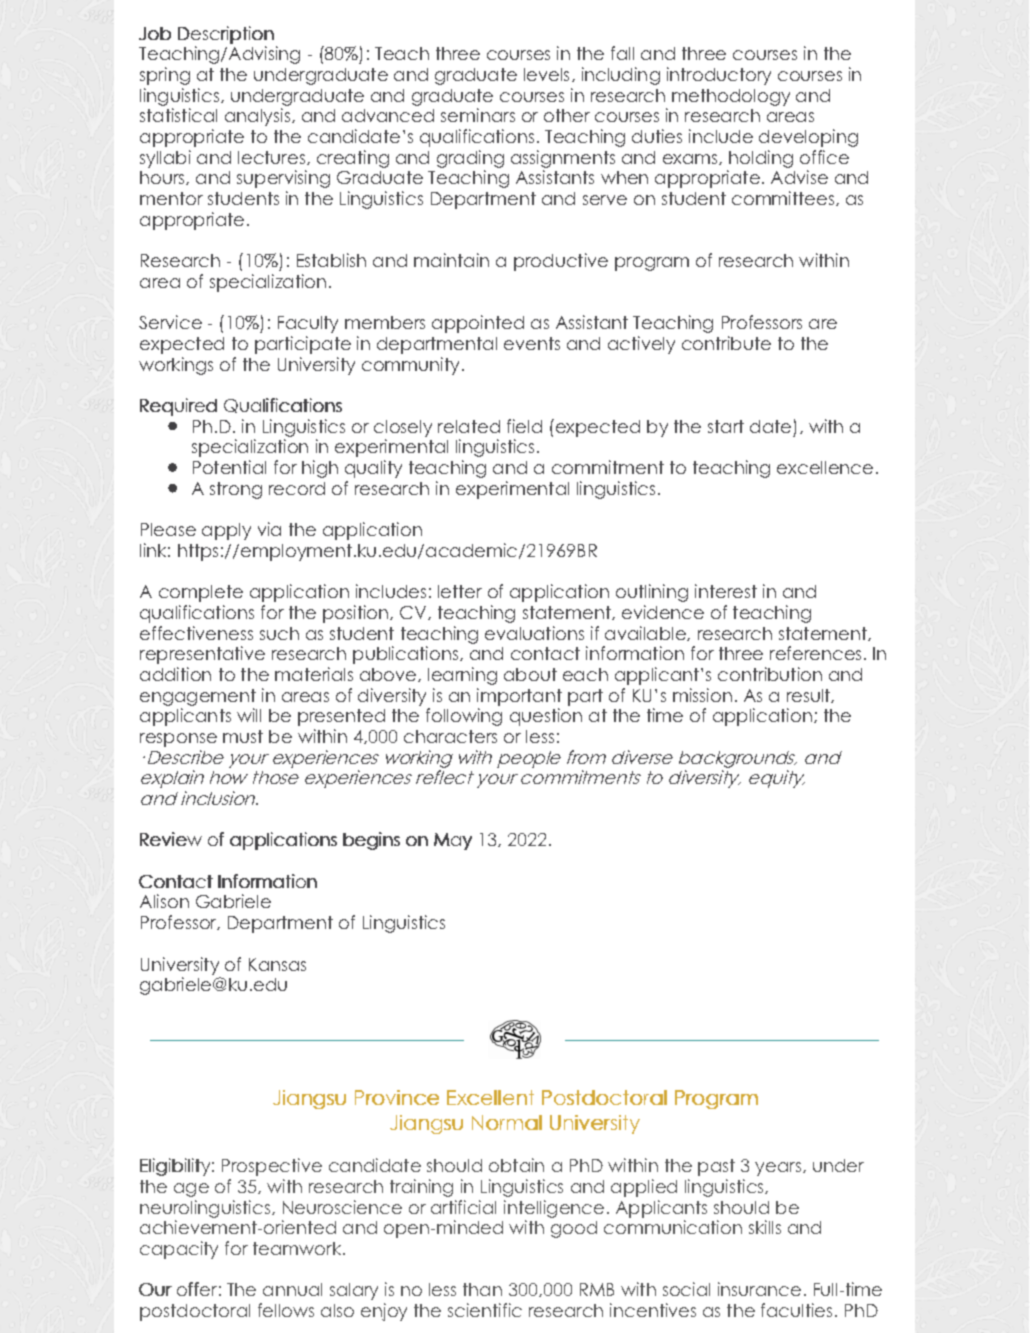 The width and height of the screenshot is (1030, 1333). What do you see at coordinates (490, 1097) in the screenshot?
I see `Excellent` at bounding box center [490, 1097].
